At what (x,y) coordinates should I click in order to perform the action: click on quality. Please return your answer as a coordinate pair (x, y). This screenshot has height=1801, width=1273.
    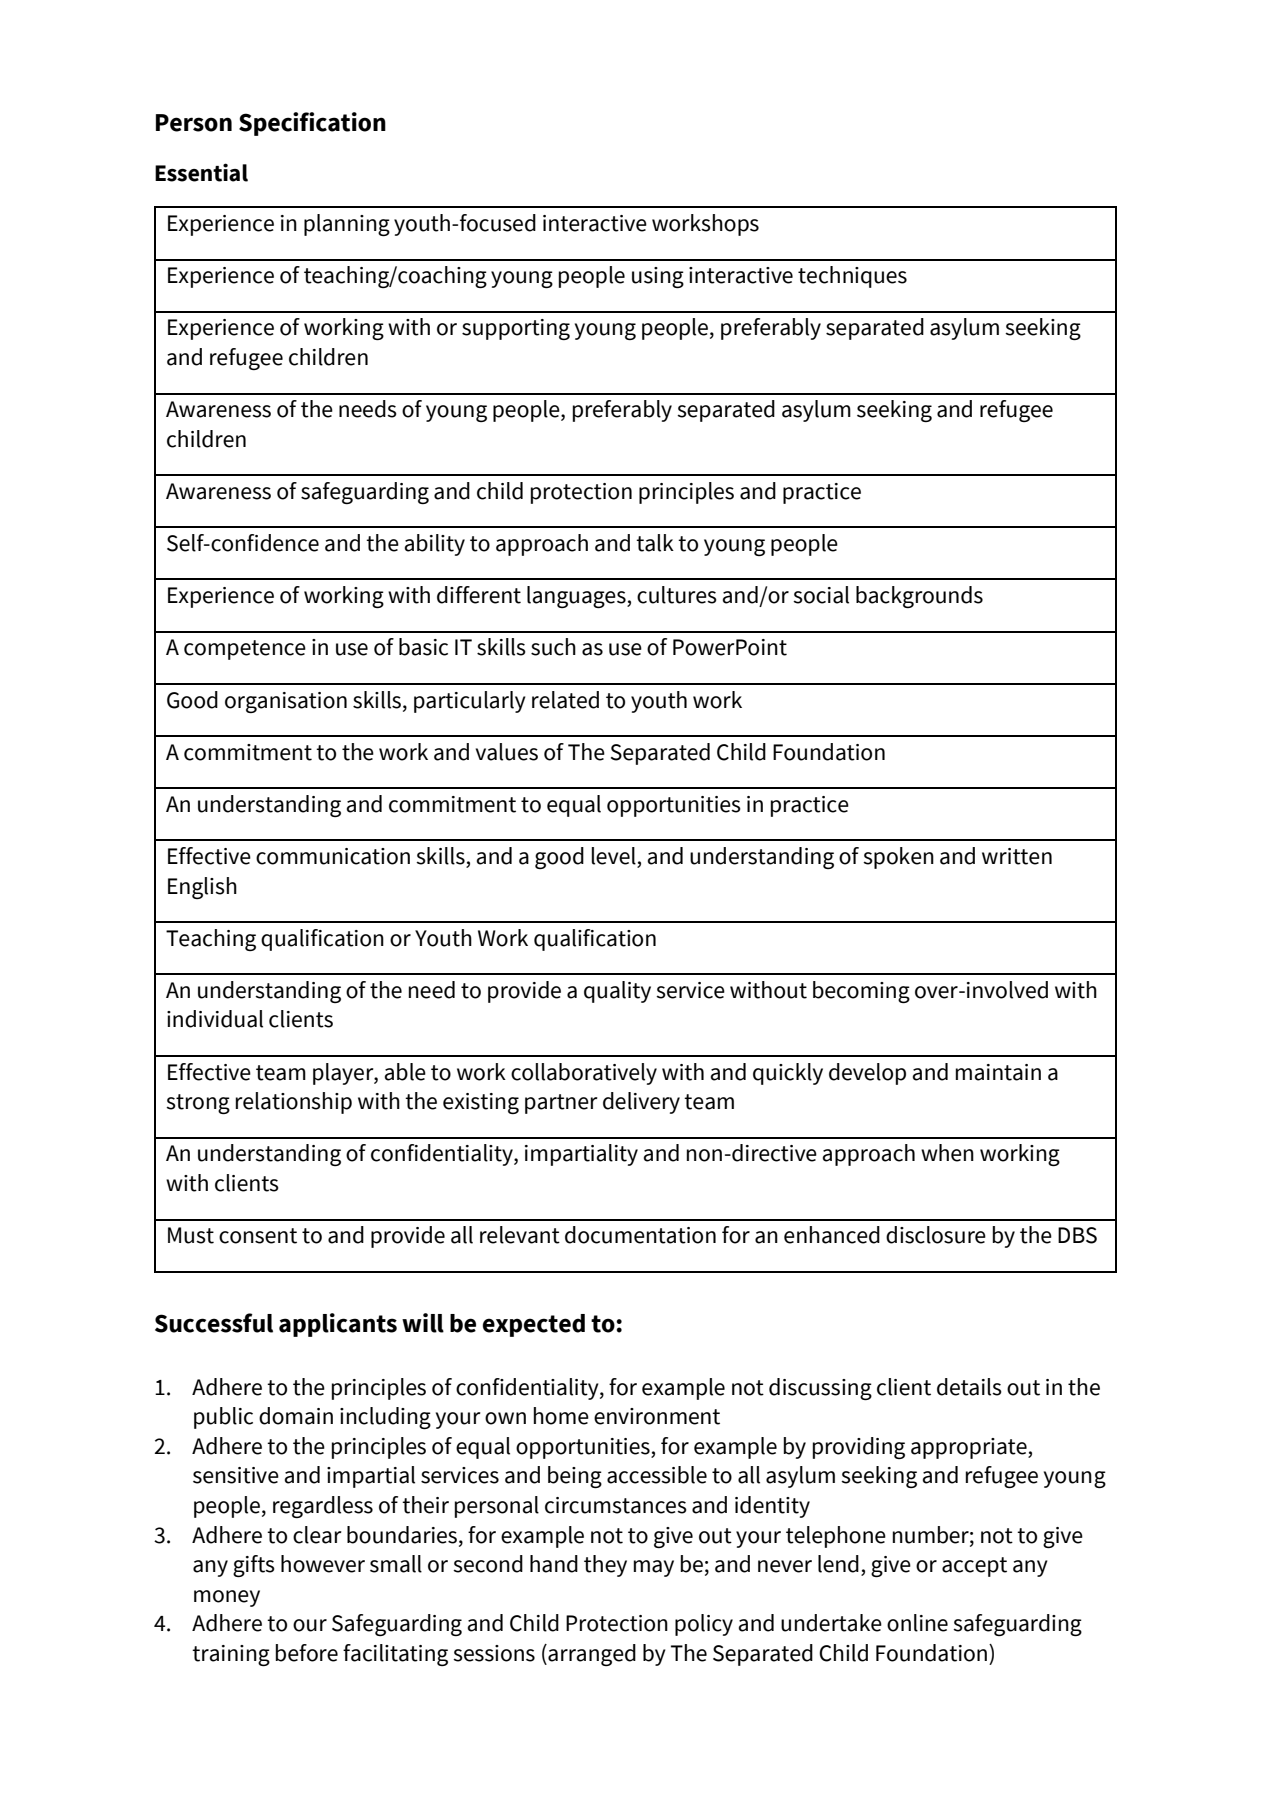
    Looking at the image, I should click on (617, 992).
